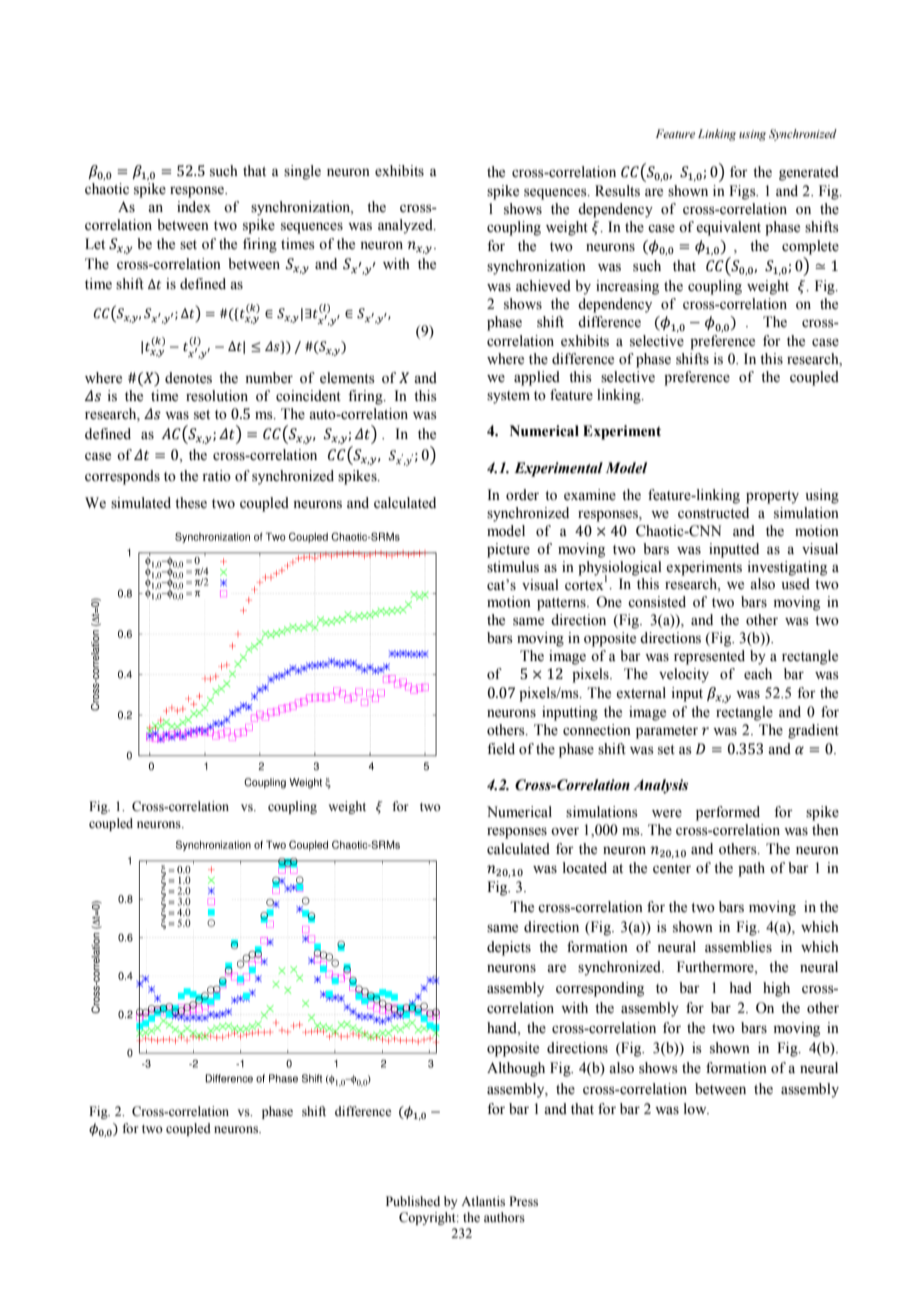  What do you see at coordinates (413, 1201) in the document?
I see `Published` at bounding box center [413, 1201].
